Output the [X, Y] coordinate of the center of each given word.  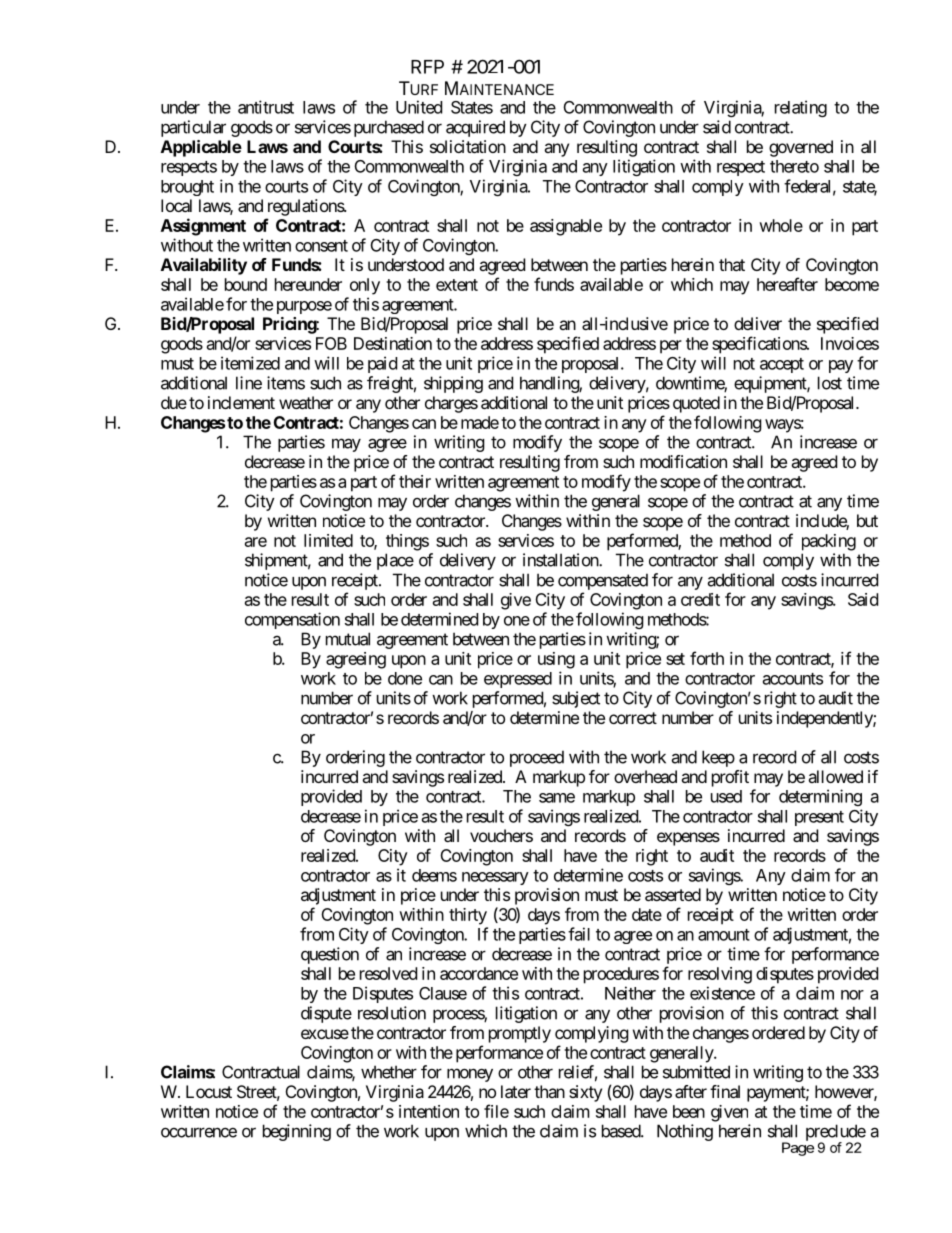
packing [829, 542]
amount [724, 935]
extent [457, 285]
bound [246, 284]
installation [561, 560]
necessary [495, 878]
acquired [475, 128]
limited [328, 540]
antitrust [266, 107]
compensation [292, 620]
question [330, 955]
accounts [793, 679]
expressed [518, 680]
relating [801, 108]
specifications [760, 345]
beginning [297, 1132]
